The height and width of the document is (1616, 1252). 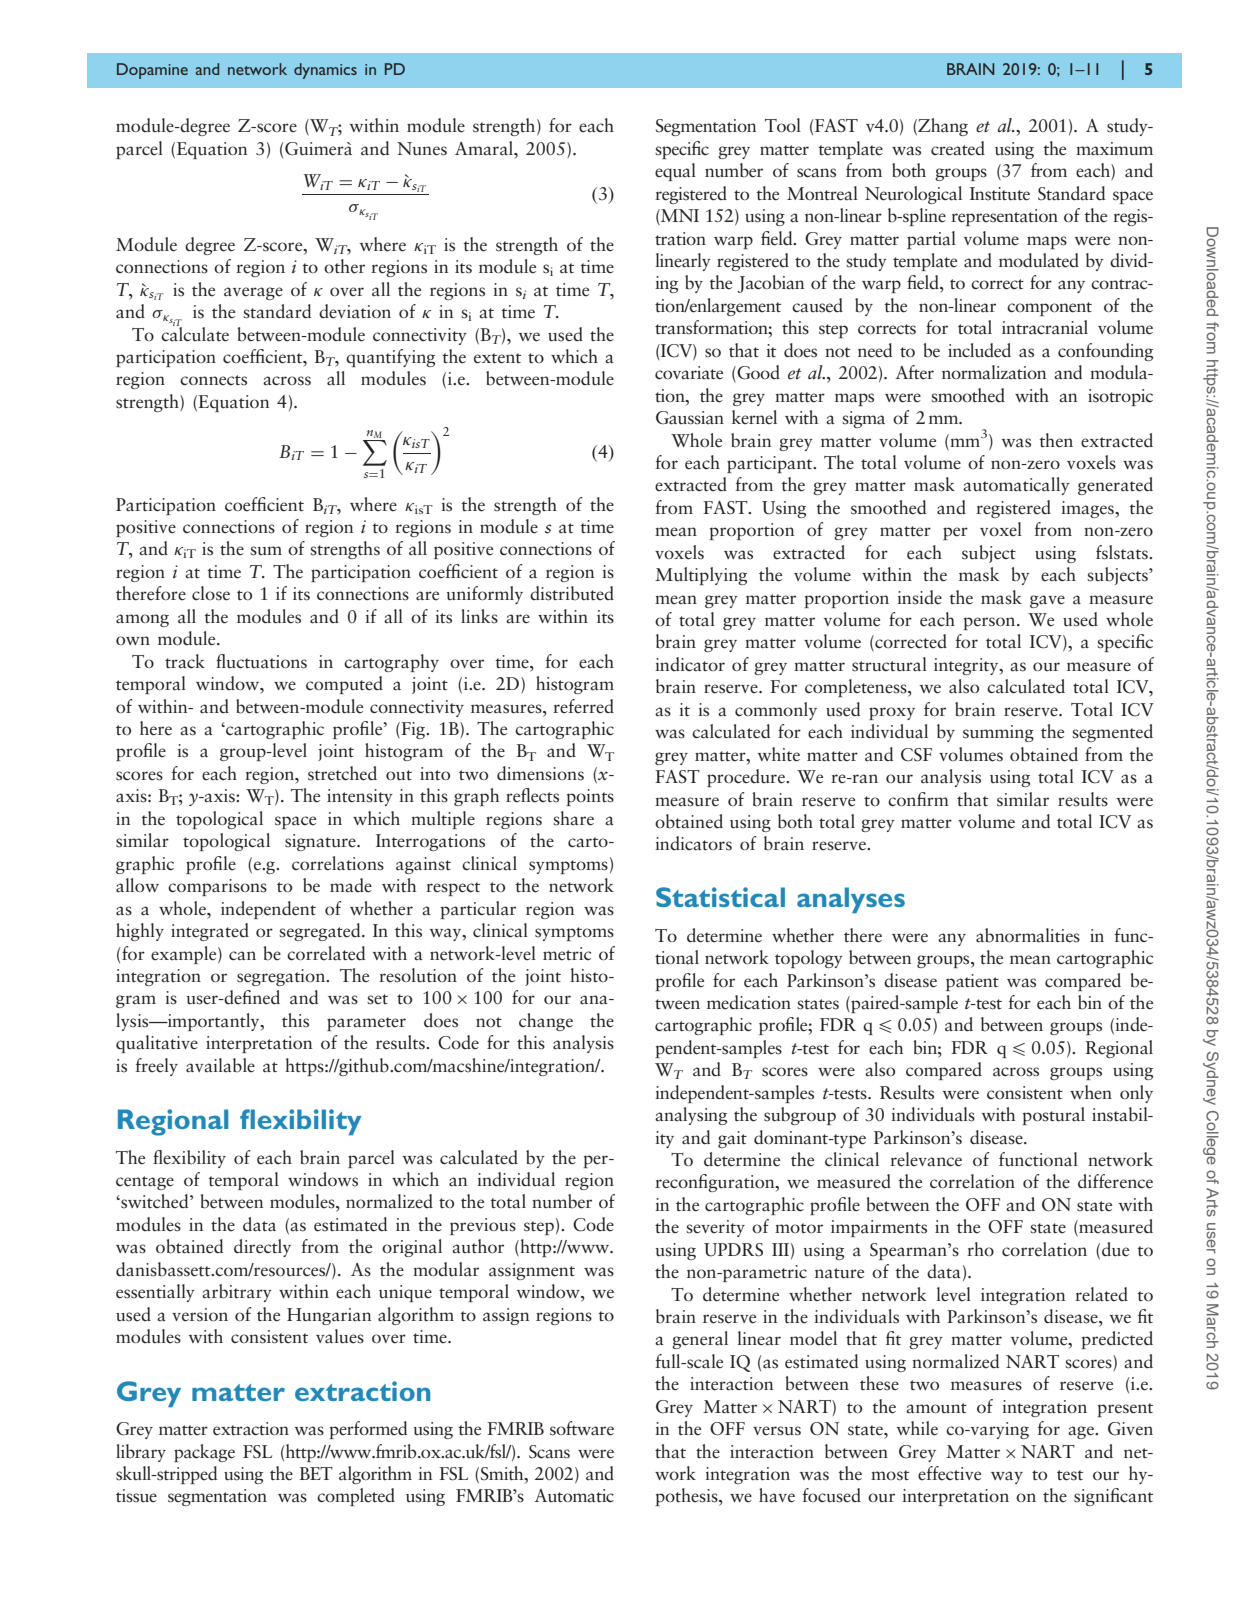 What do you see at coordinates (949, 1473) in the document?
I see `effective` at bounding box center [949, 1473].
